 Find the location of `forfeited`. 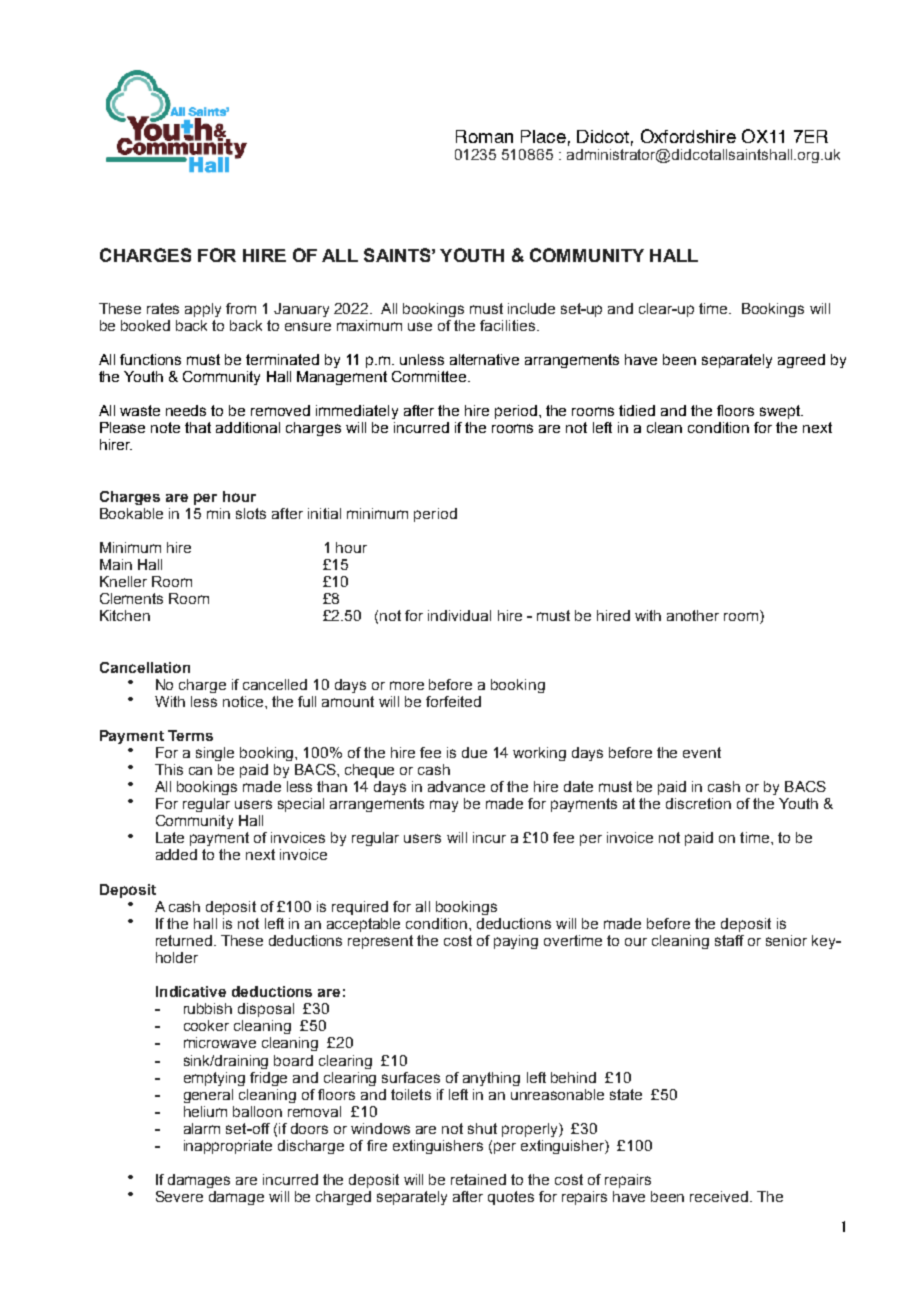

forfeited is located at coordinates (453, 701).
